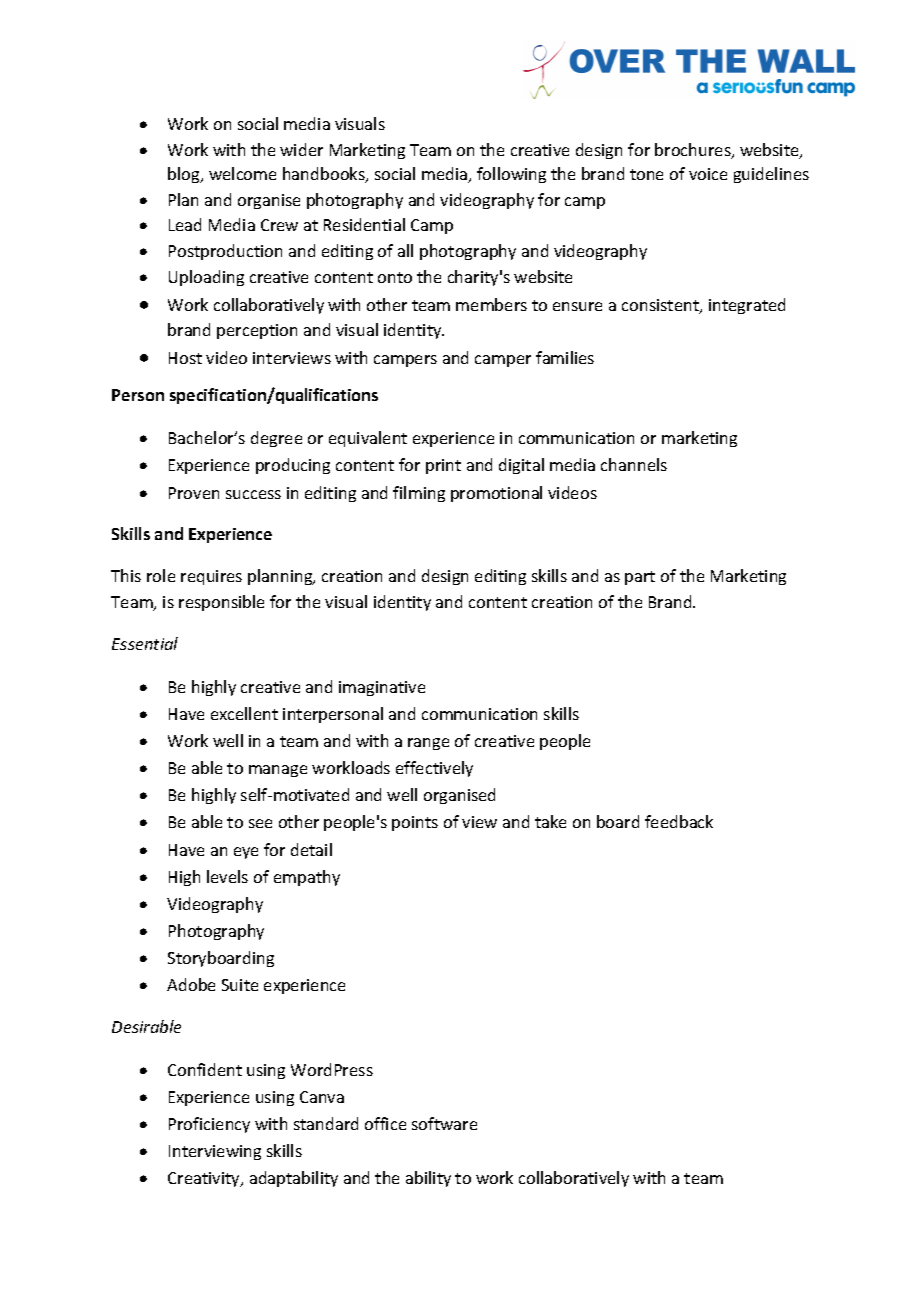 The width and height of the document is (924, 1308). I want to click on Proficiency, so click(209, 1125).
